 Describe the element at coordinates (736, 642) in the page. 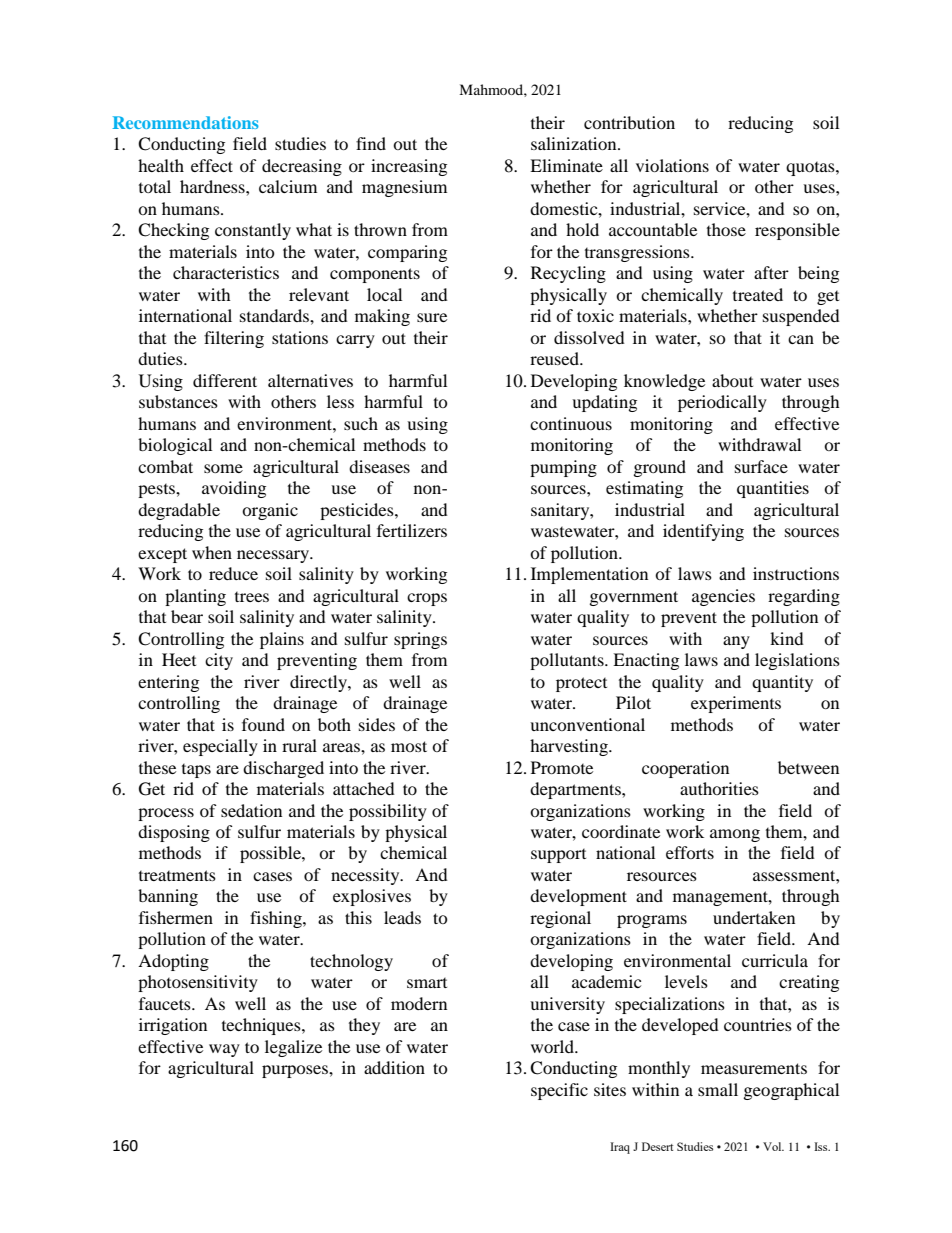

I see `any` at that location.
